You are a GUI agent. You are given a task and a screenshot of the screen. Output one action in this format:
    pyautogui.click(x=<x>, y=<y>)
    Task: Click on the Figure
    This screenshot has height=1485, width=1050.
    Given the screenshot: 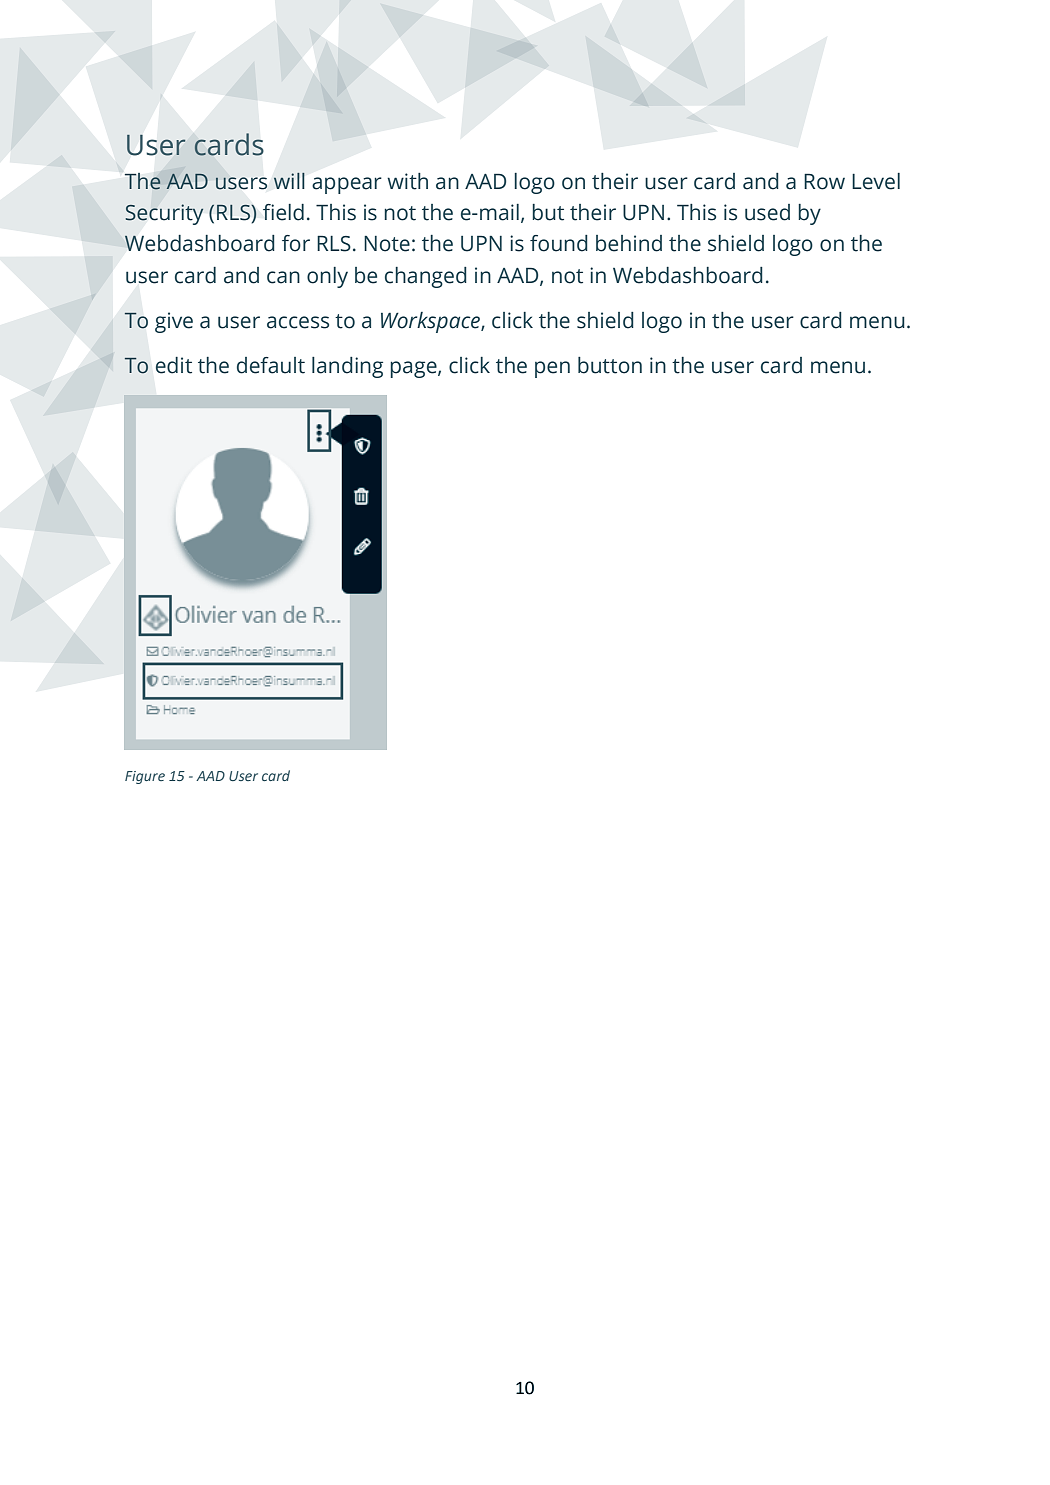 What is the action you would take?
    pyautogui.click(x=145, y=777)
